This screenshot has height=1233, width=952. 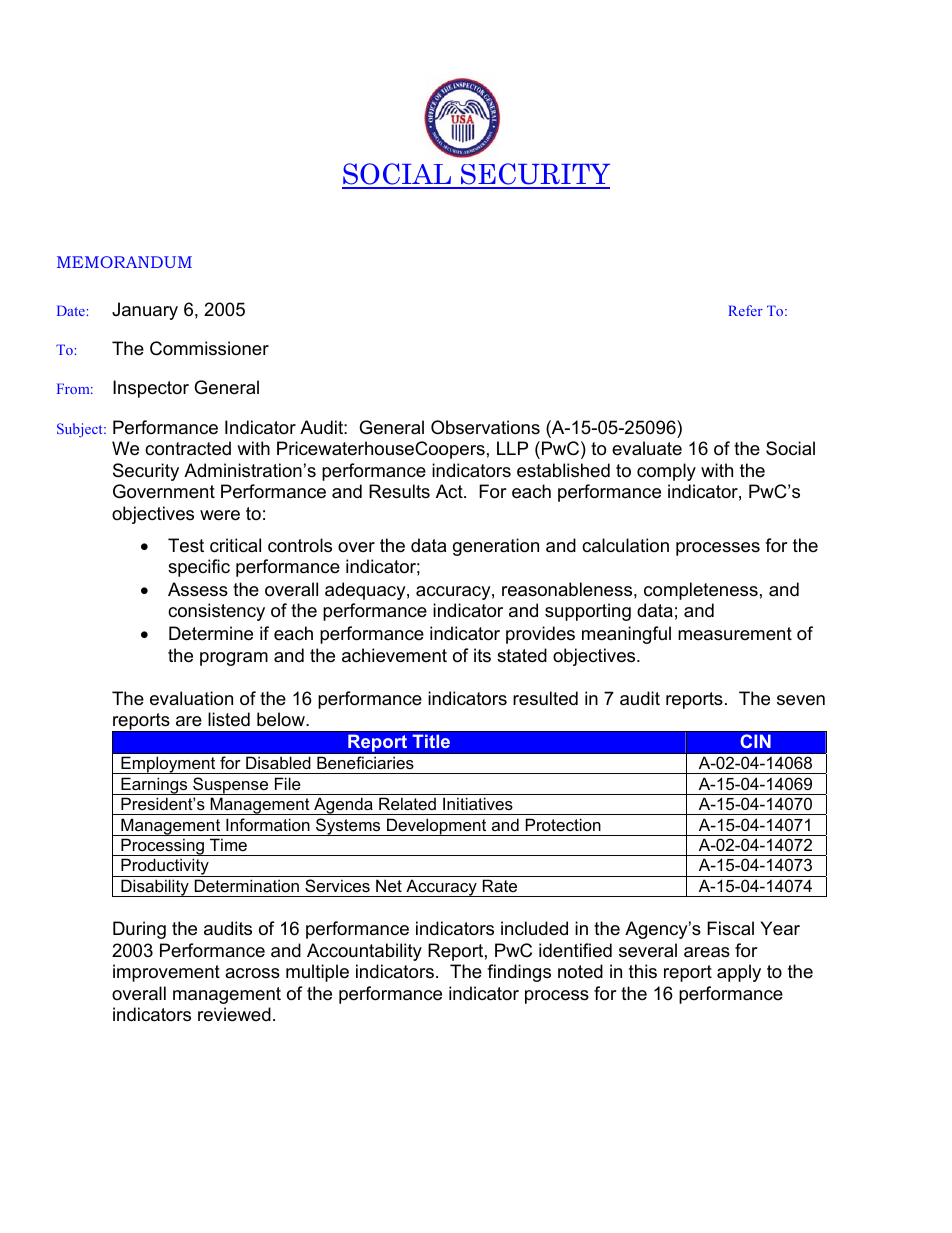 What do you see at coordinates (739, 973) in the screenshot?
I see `apply` at bounding box center [739, 973].
